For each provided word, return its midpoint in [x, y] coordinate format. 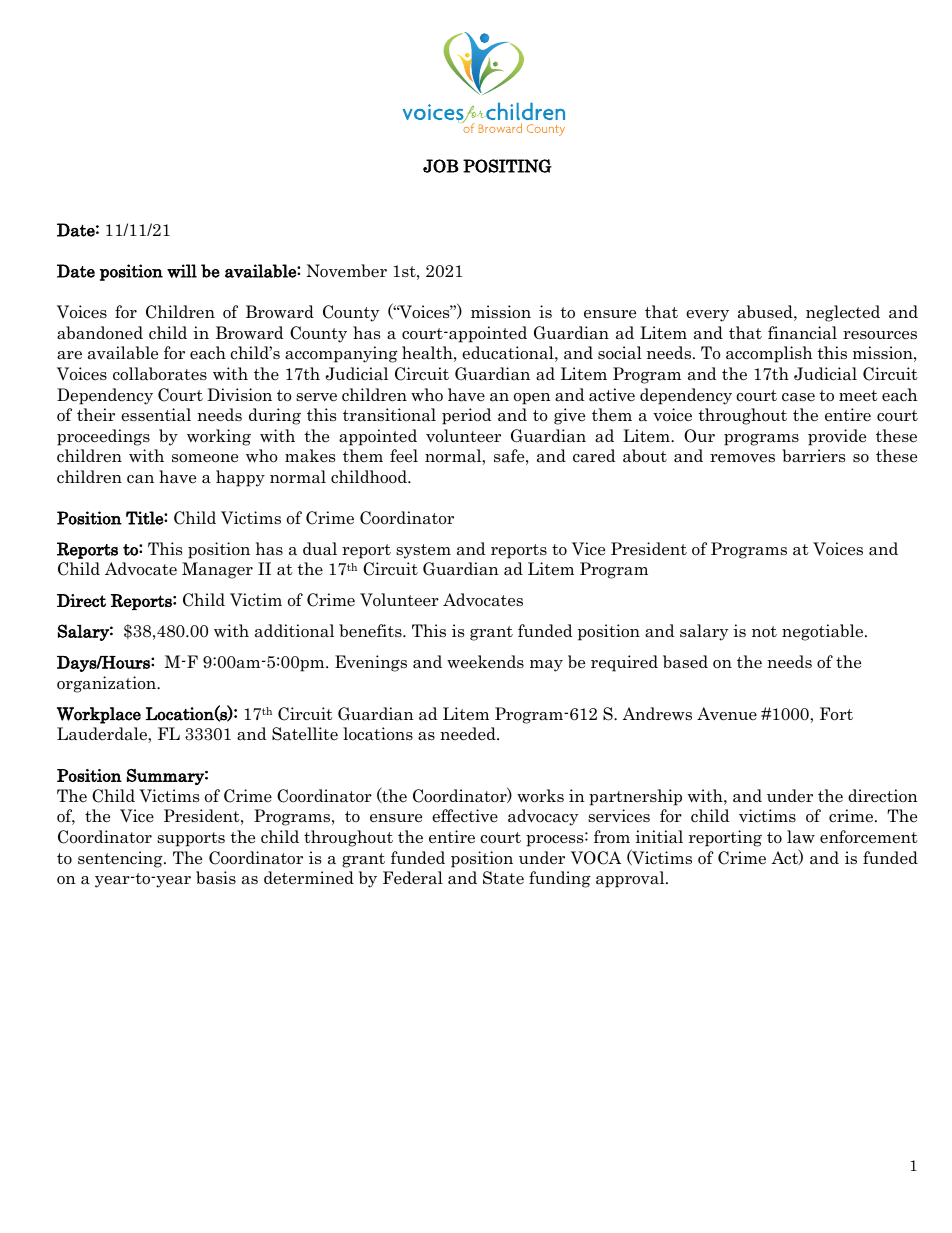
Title [145, 518]
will [182, 271]
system [423, 551]
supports [191, 839]
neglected [843, 313]
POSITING [507, 166]
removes [742, 458]
